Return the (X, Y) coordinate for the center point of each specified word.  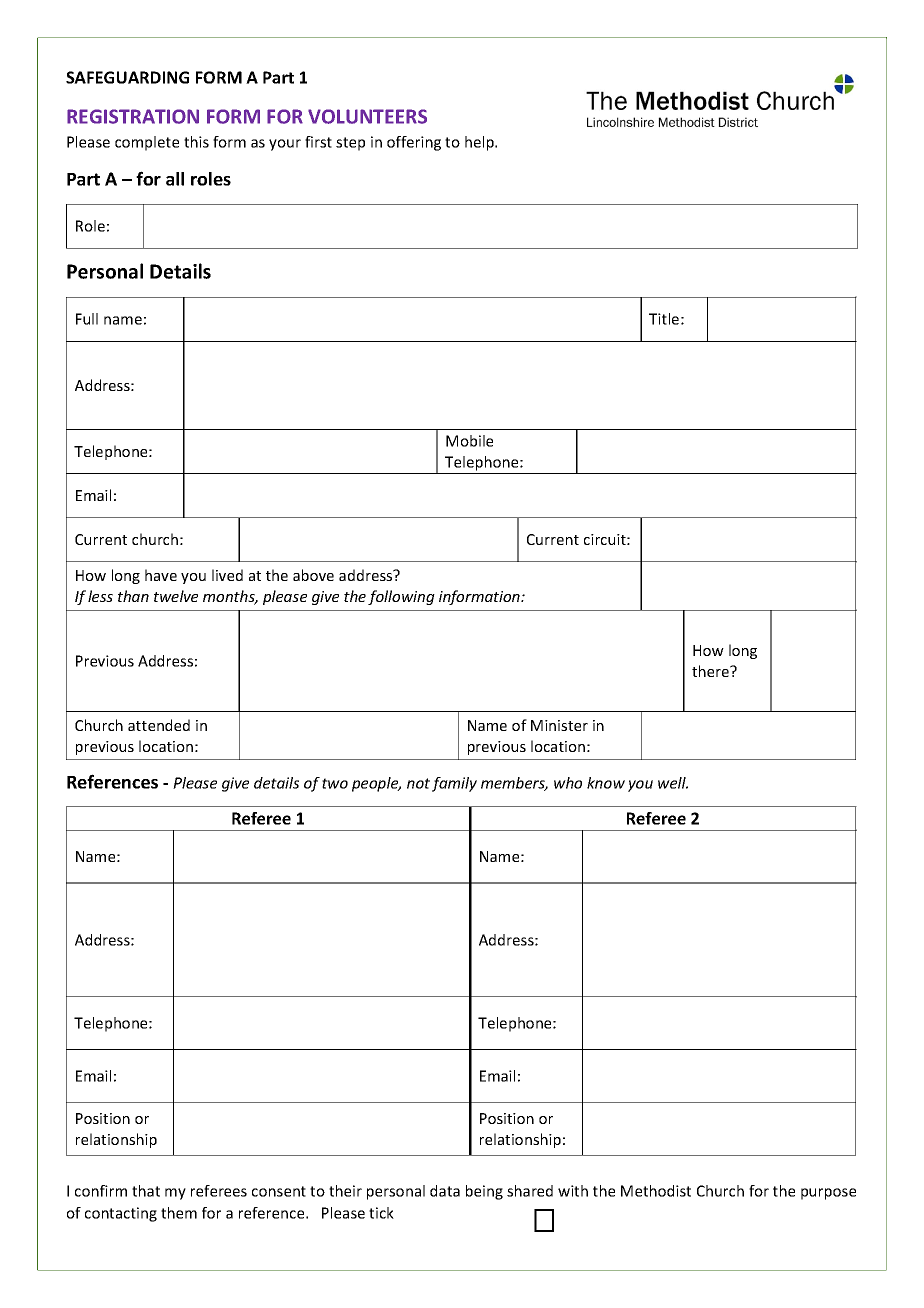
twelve (176, 596)
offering (414, 143)
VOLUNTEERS (367, 116)
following (401, 597)
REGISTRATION (133, 116)
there (712, 671)
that (146, 1191)
